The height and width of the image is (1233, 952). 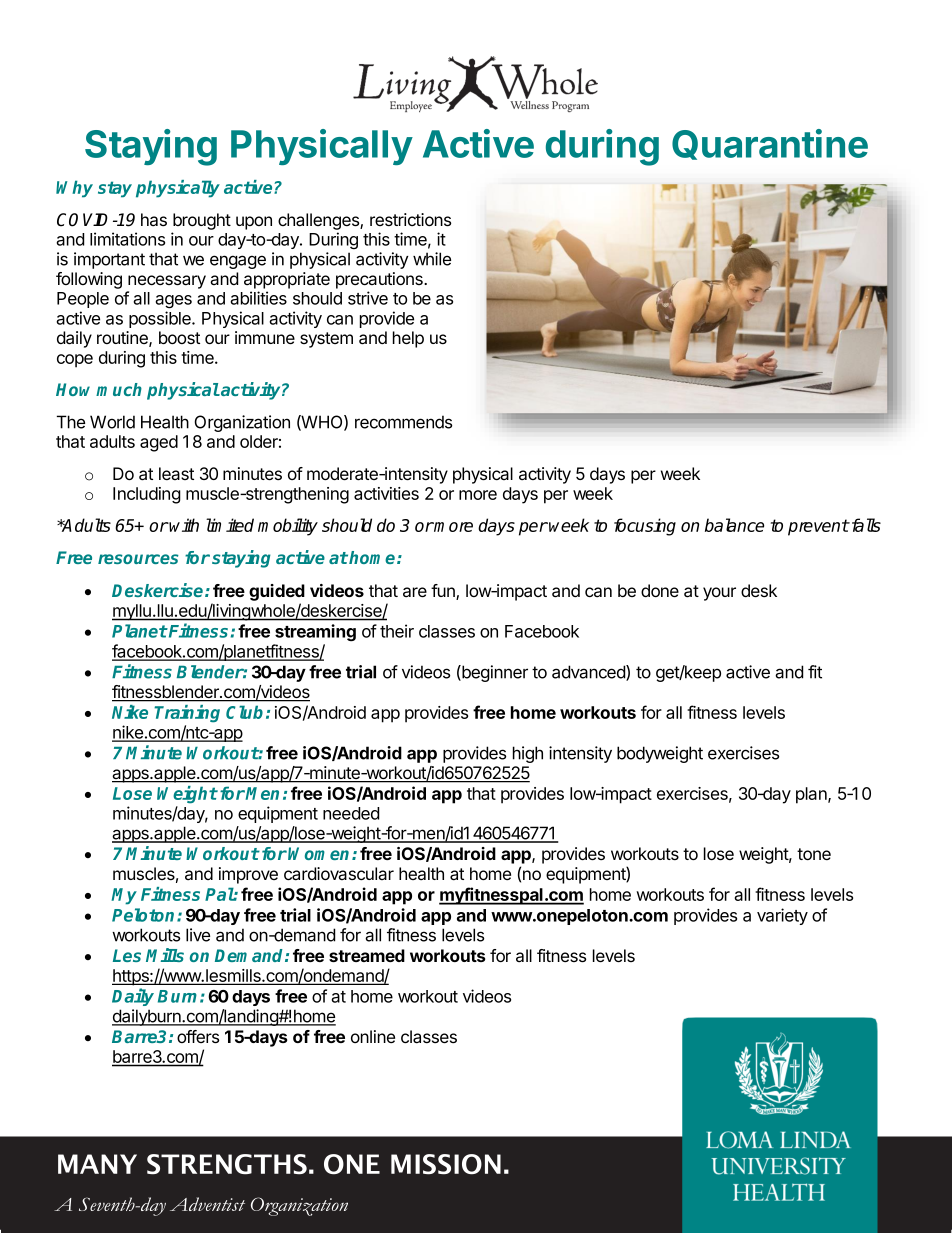 I want to click on STRENGTHS, so click(x=227, y=1164).
